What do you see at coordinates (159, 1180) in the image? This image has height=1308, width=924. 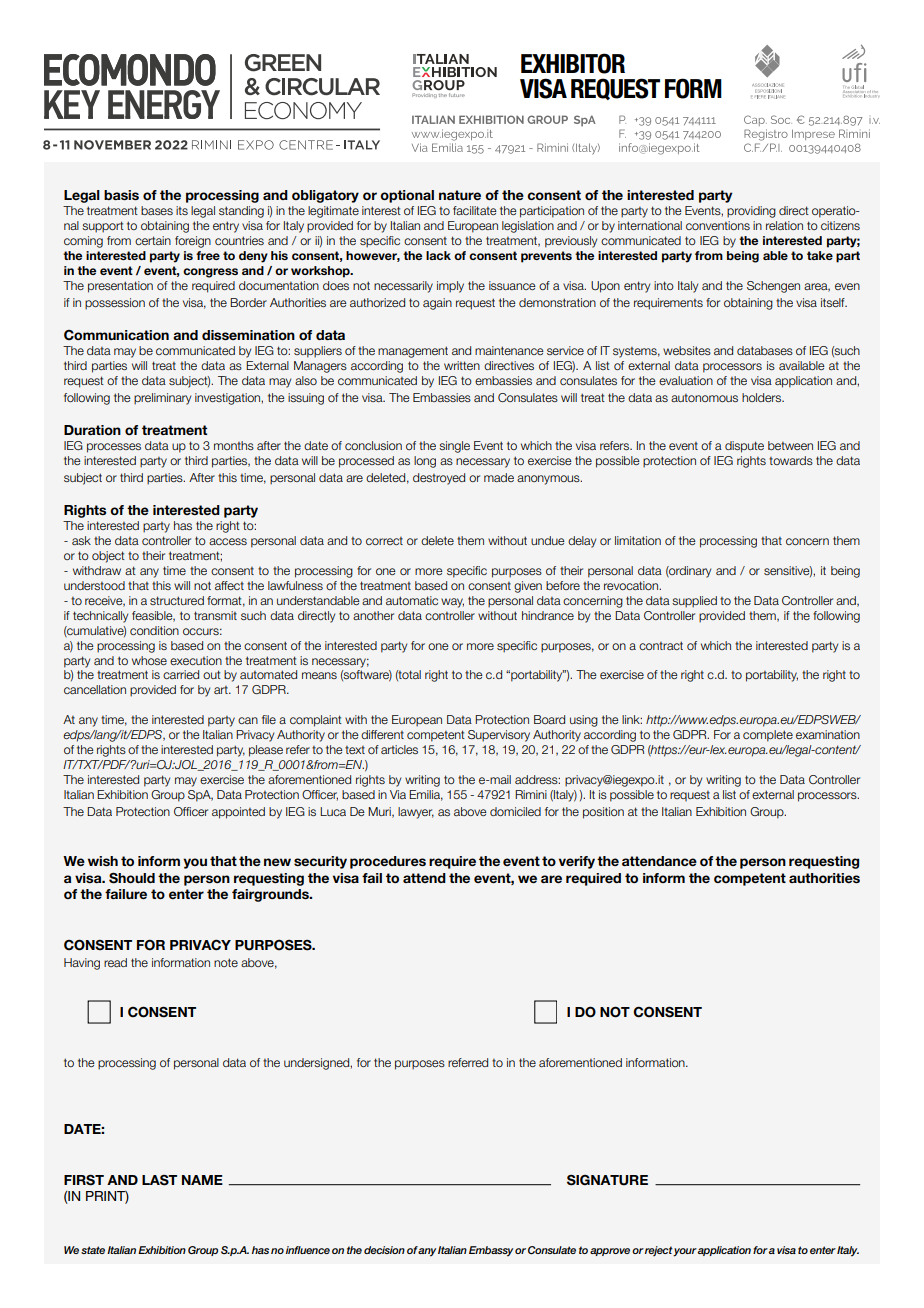 I see `LAST` at bounding box center [159, 1180].
